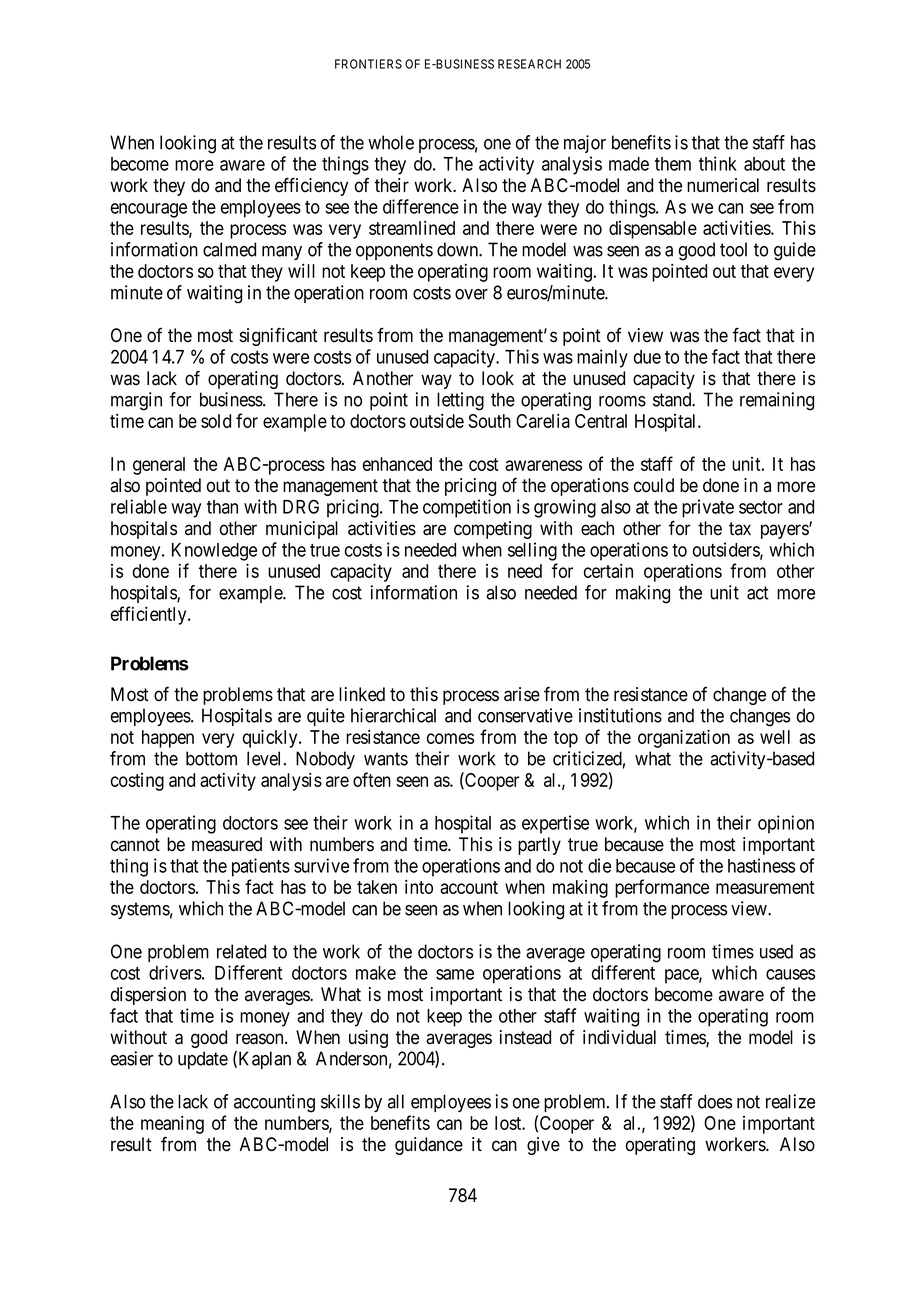 This page has height=1308, width=924. What do you see at coordinates (311, 186) in the page?
I see `efficiency` at bounding box center [311, 186].
